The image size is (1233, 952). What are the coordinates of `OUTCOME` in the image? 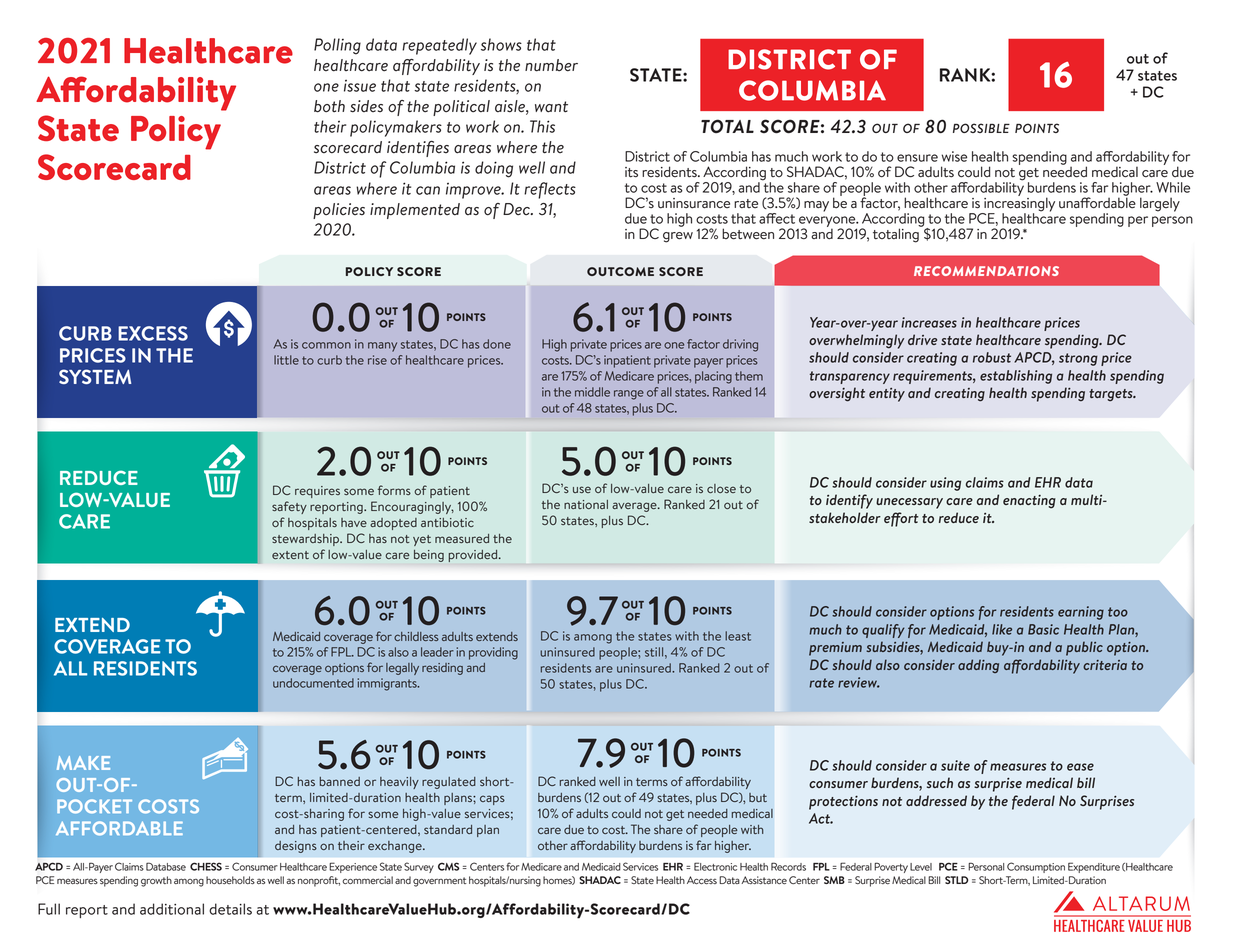 It's located at (620, 271).
